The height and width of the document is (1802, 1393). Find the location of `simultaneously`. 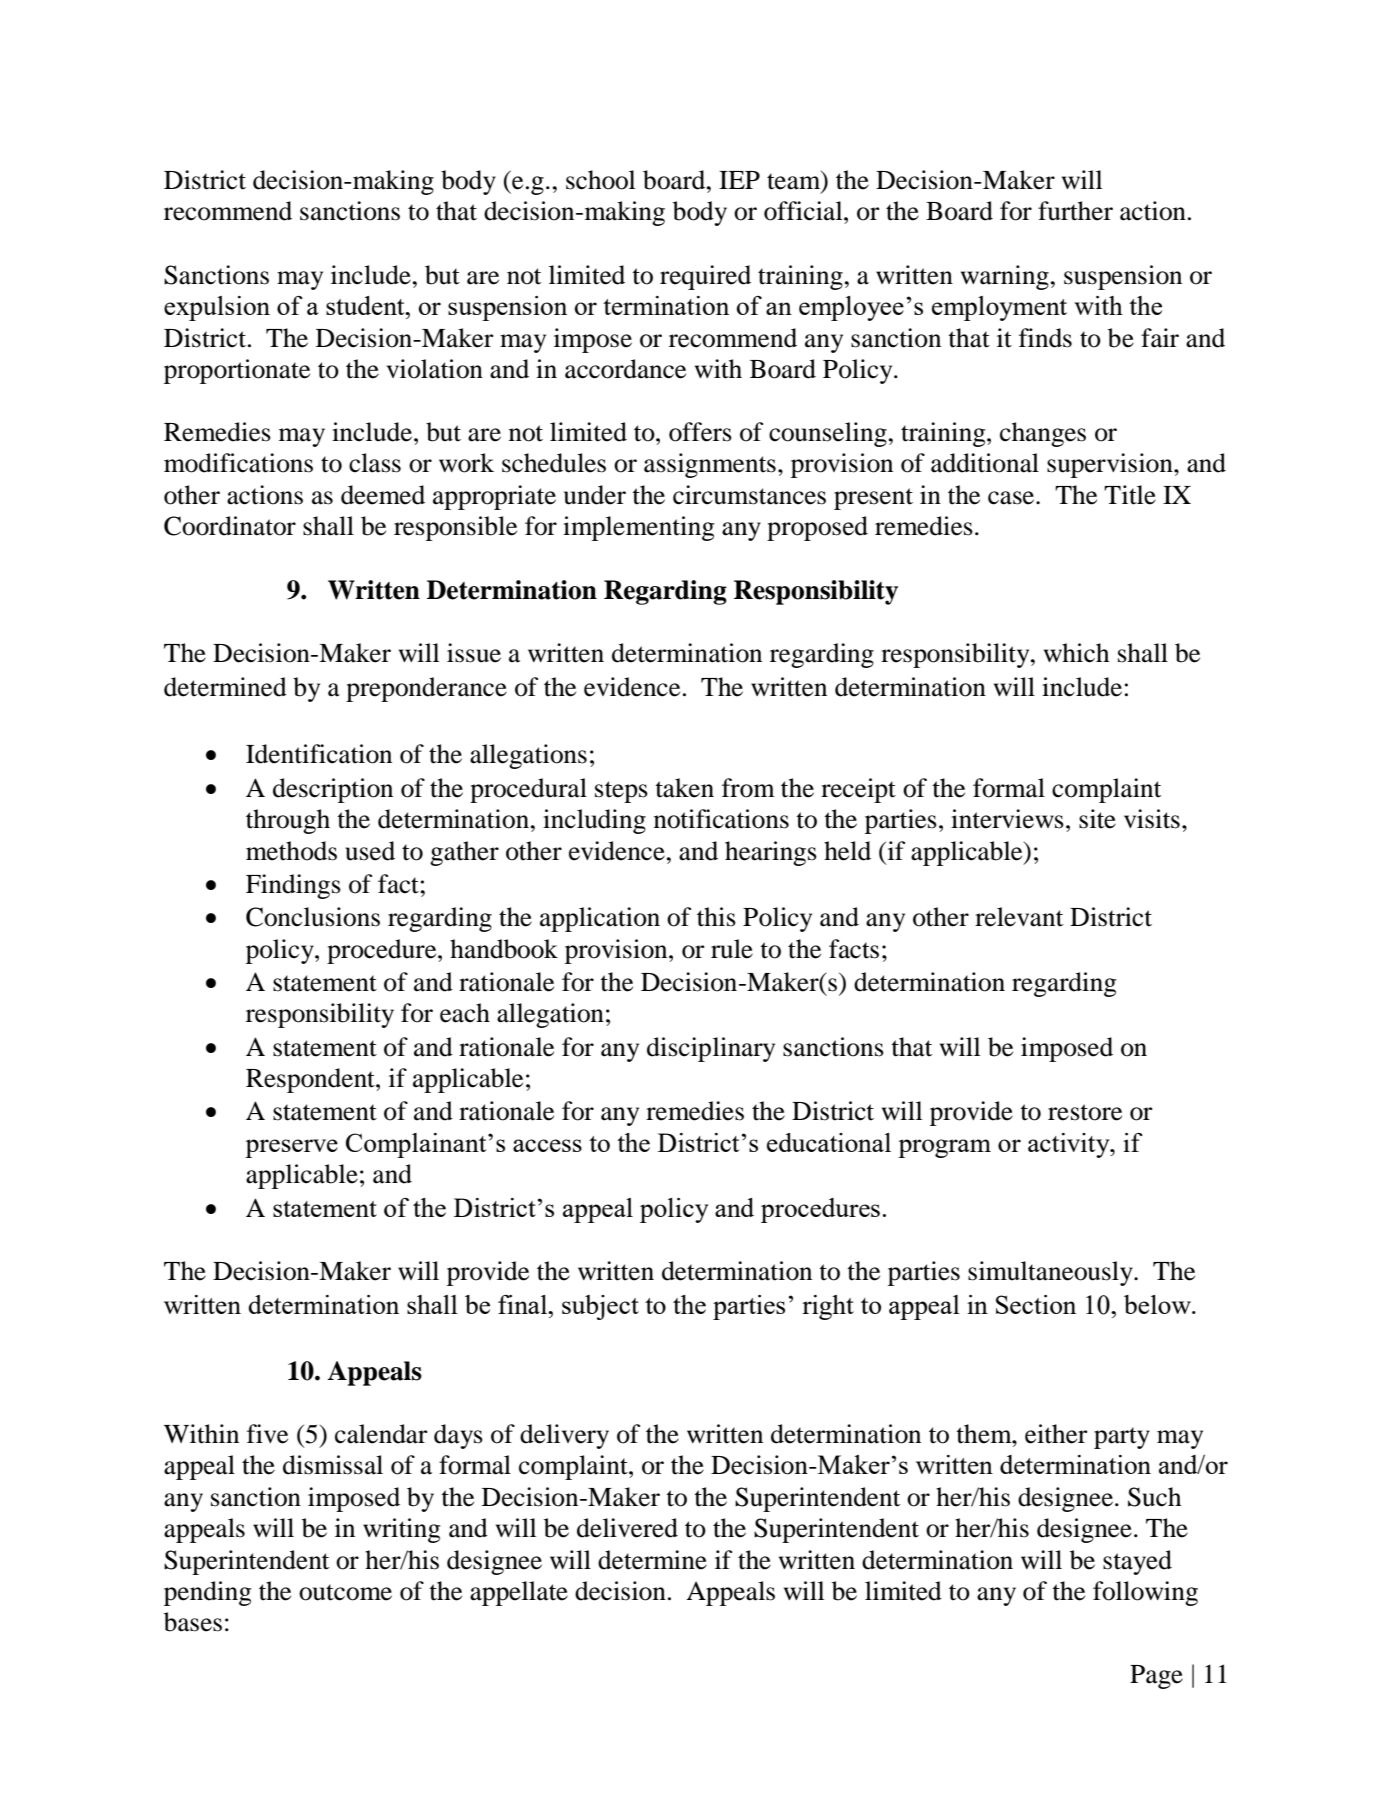

simultaneously is located at coordinates (1051, 1273).
